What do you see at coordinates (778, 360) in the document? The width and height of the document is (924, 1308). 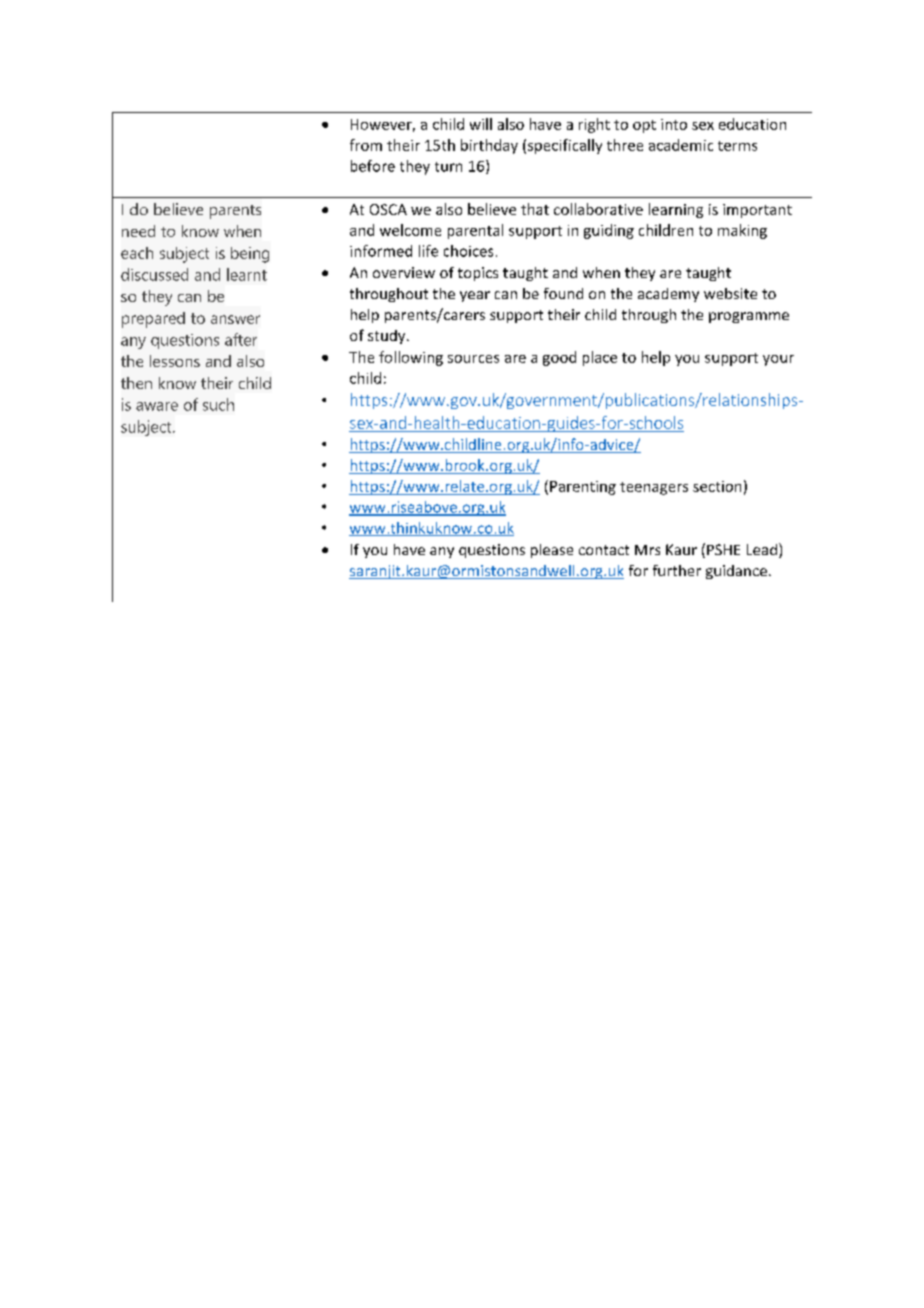 I see `your` at bounding box center [778, 360].
